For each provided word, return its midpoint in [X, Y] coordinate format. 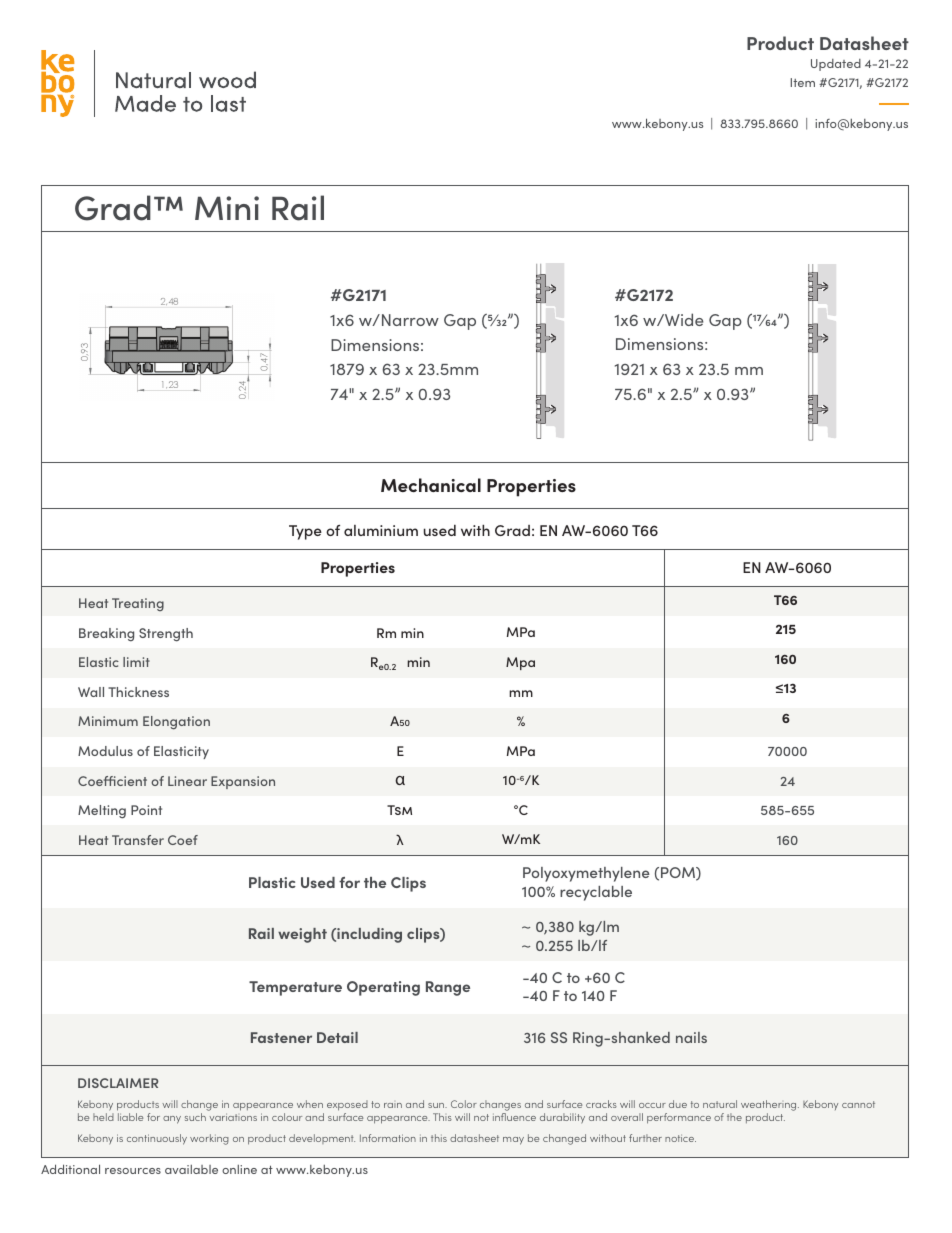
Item [803, 82]
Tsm [399, 810]
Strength [166, 635]
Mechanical [431, 485]
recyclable [596, 893]
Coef [183, 840]
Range [448, 988]
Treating [138, 604]
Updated [836, 65]
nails [691, 1037]
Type [305, 532]
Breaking [106, 635]
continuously [157, 1139]
